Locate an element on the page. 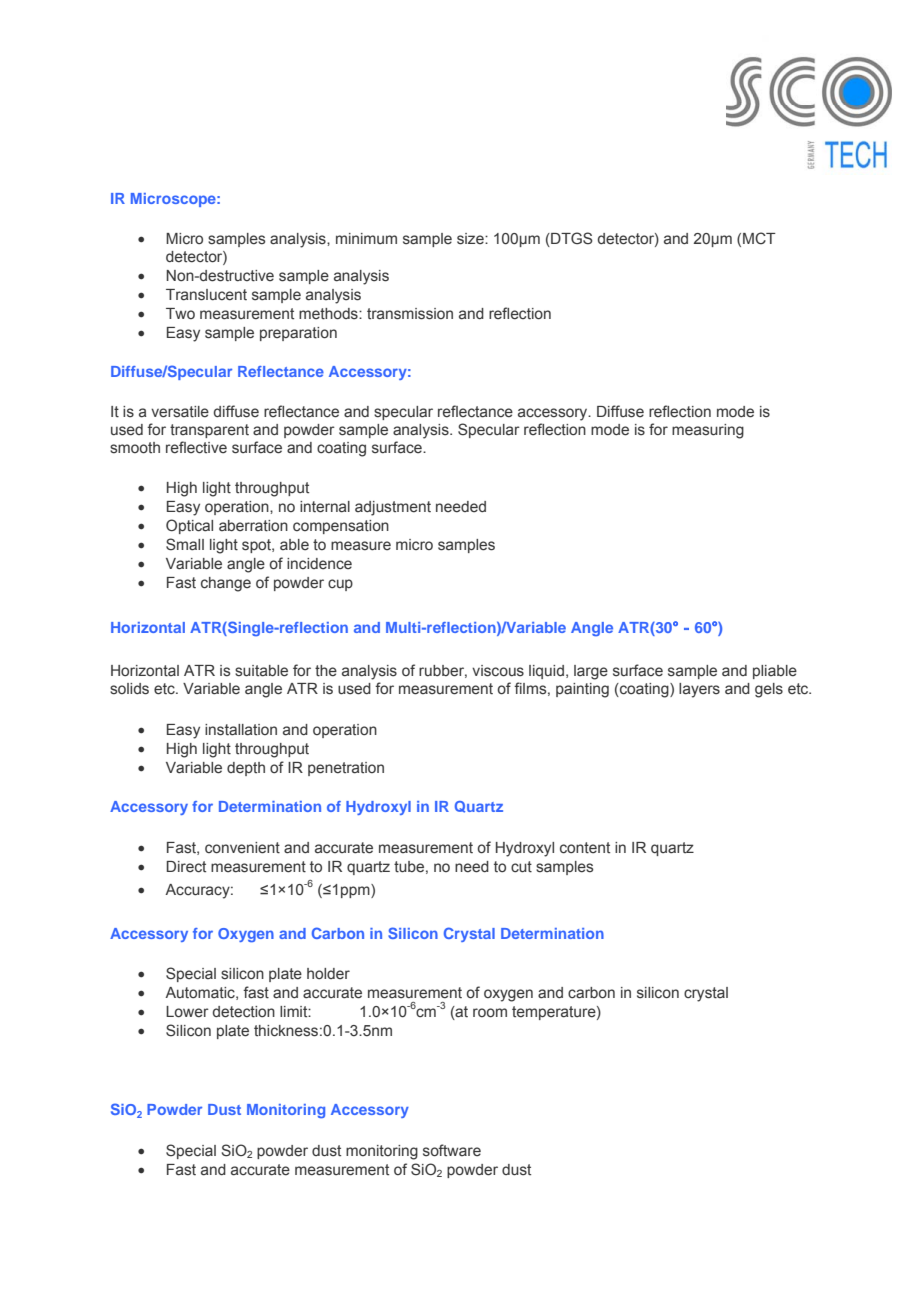 The image size is (924, 1308). depth is located at coordinates (246, 769).
